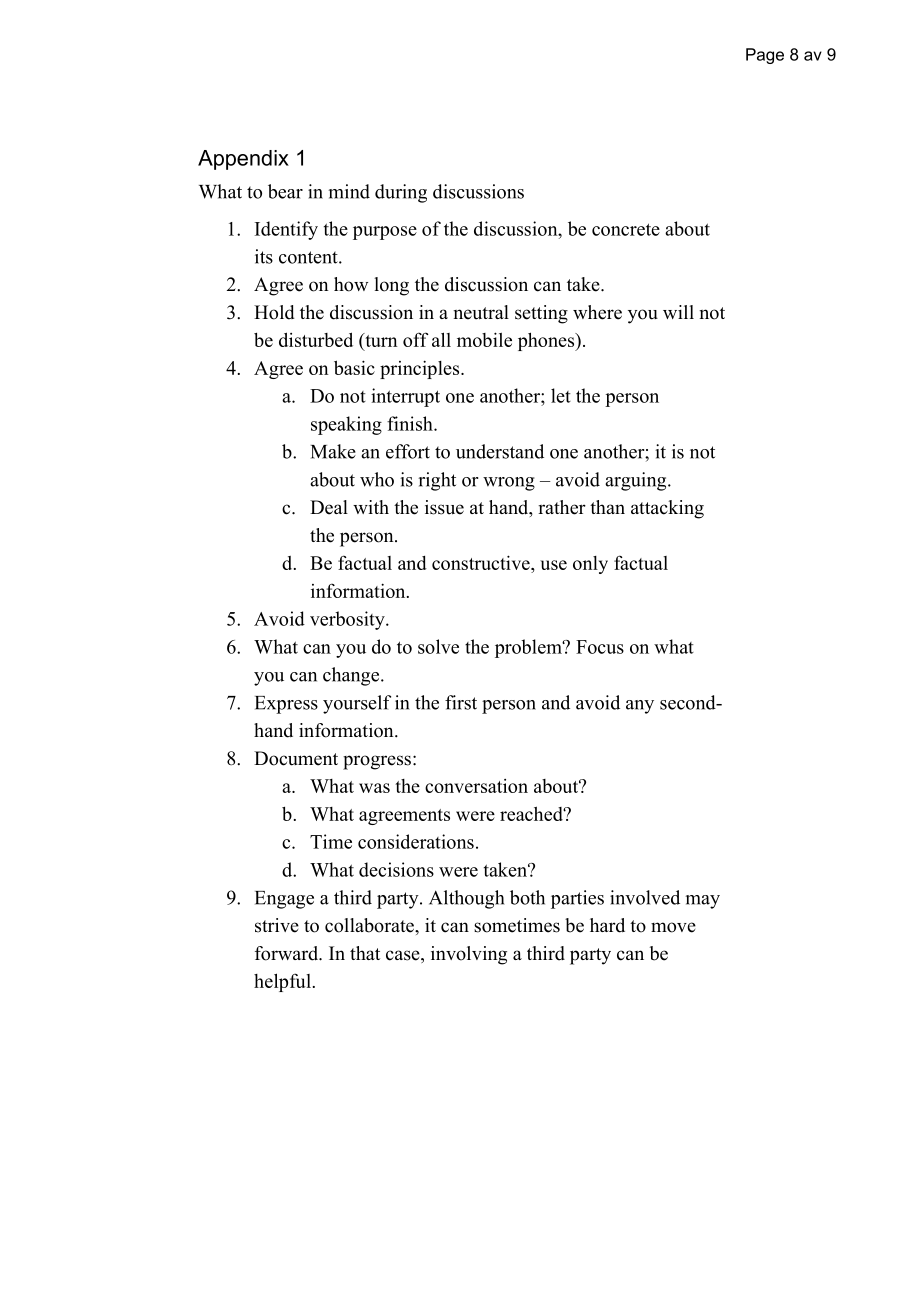 The width and height of the screenshot is (924, 1308). I want to click on Appendix, so click(243, 160).
